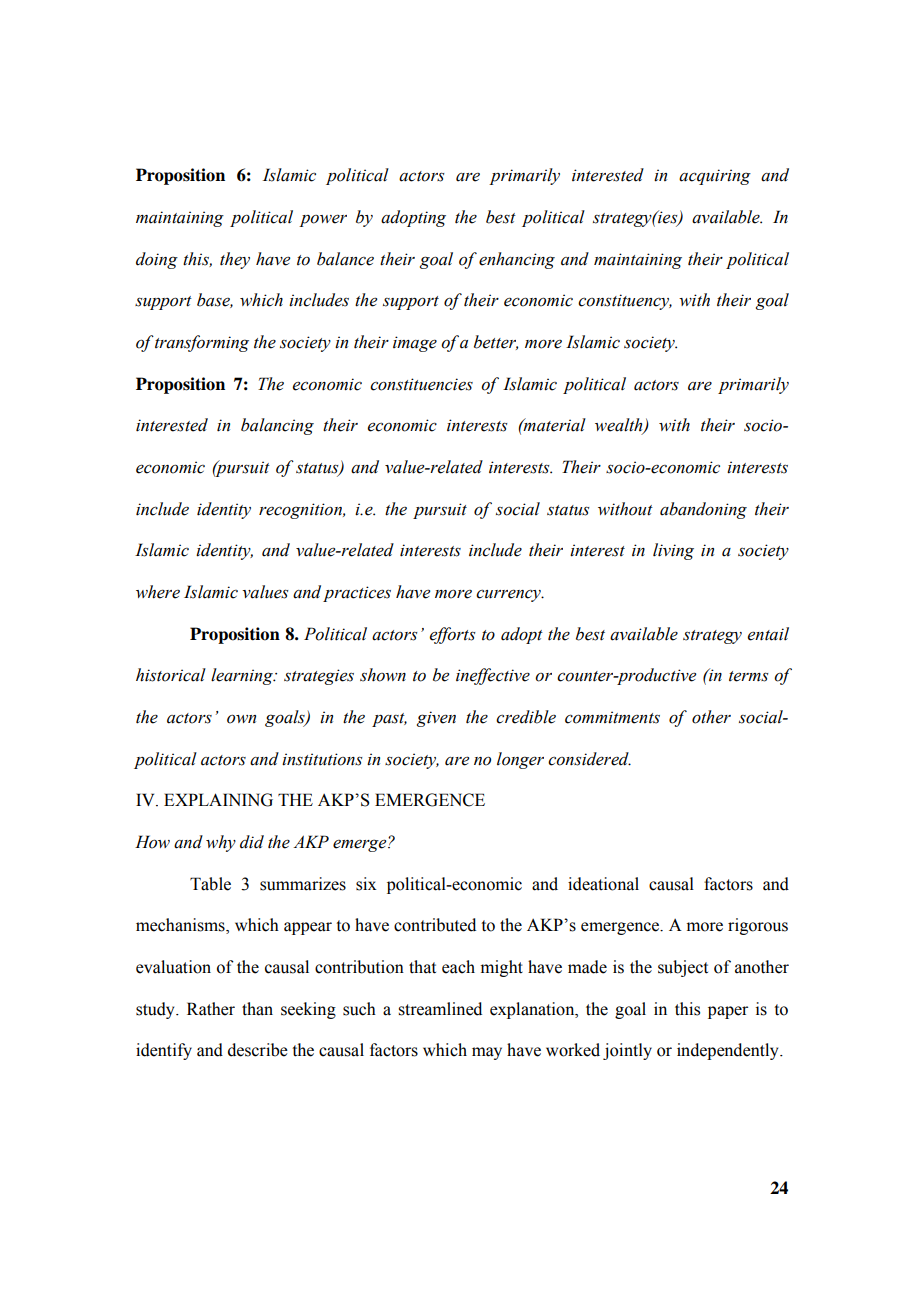  What do you see at coordinates (440, 1009) in the screenshot?
I see `streamlined` at bounding box center [440, 1009].
